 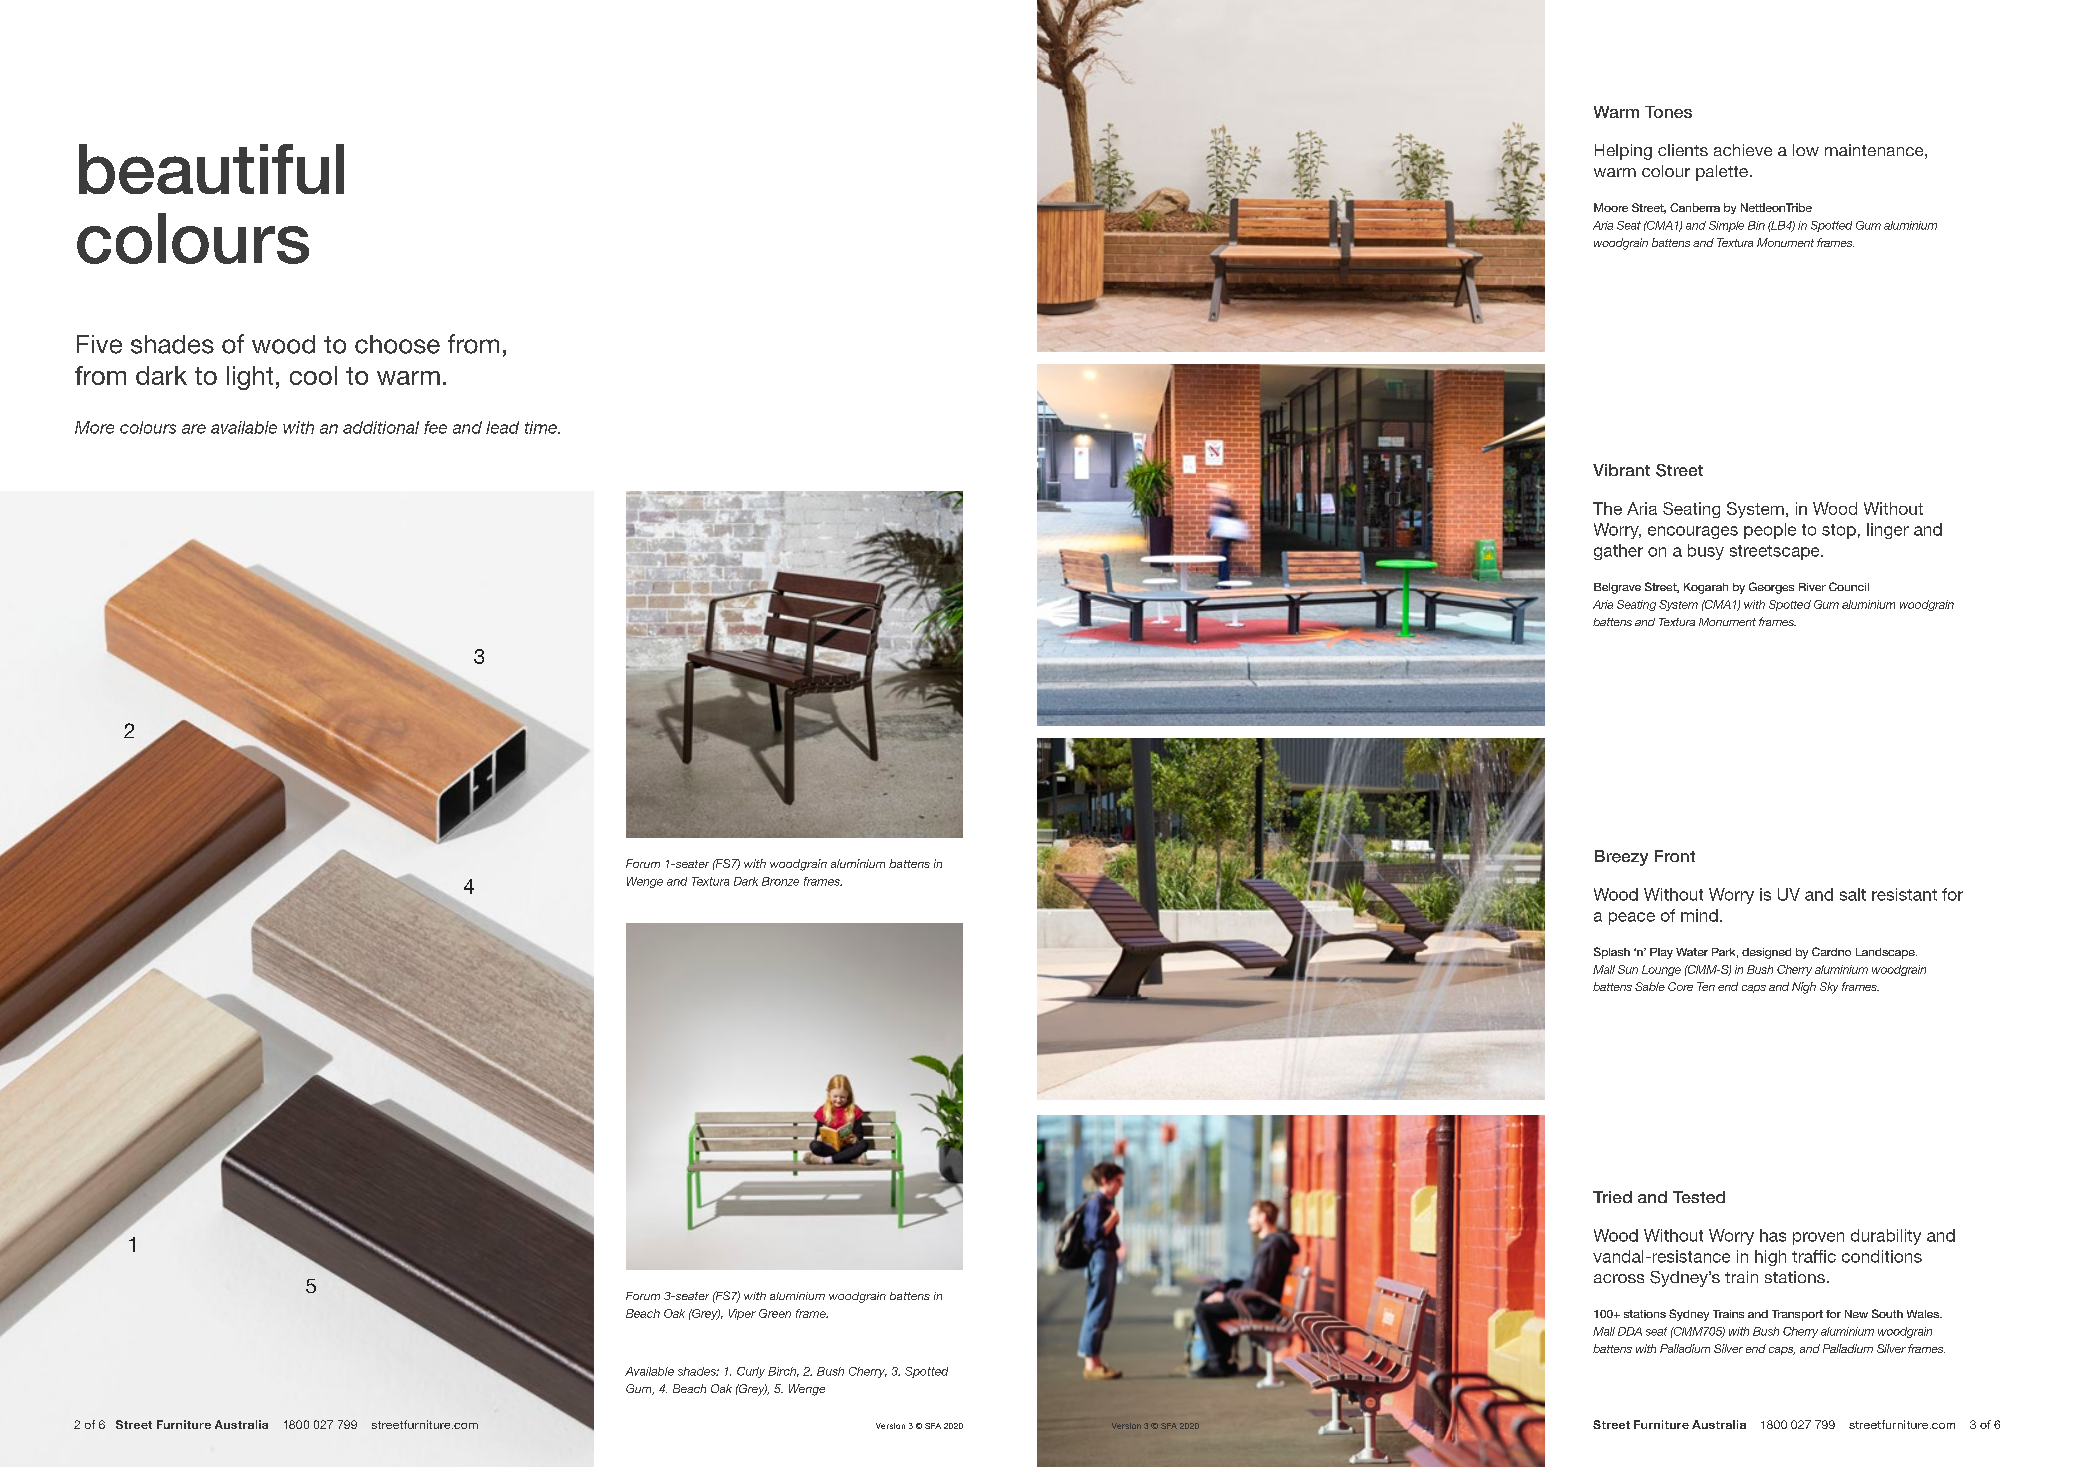 What do you see at coordinates (1683, 150) in the document?
I see `clients` at bounding box center [1683, 150].
